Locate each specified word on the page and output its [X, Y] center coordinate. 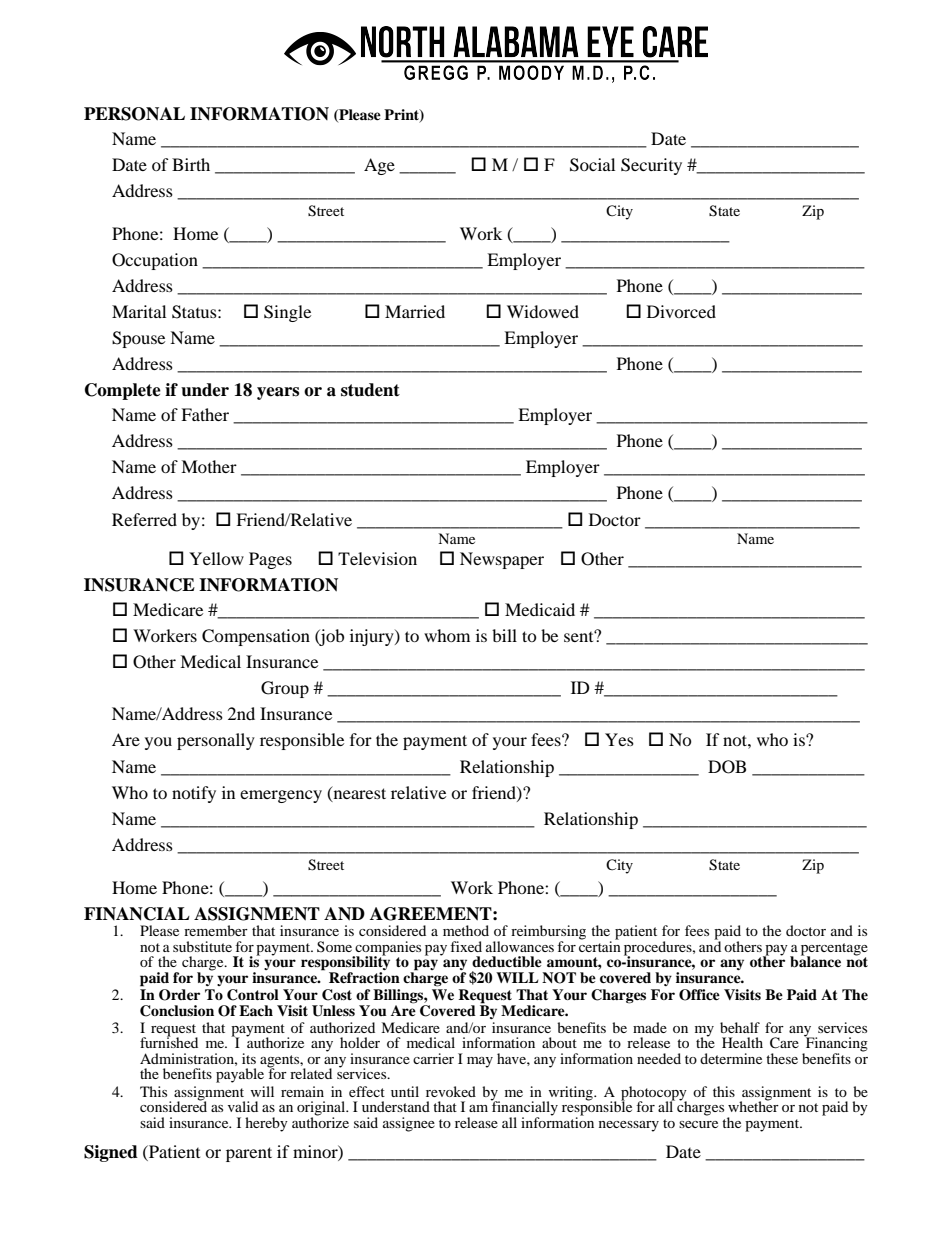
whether [753, 1105]
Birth [191, 164]
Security [651, 166]
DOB [727, 767]
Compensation [256, 637]
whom [447, 635]
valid [243, 1106]
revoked [451, 1091]
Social [592, 165]
